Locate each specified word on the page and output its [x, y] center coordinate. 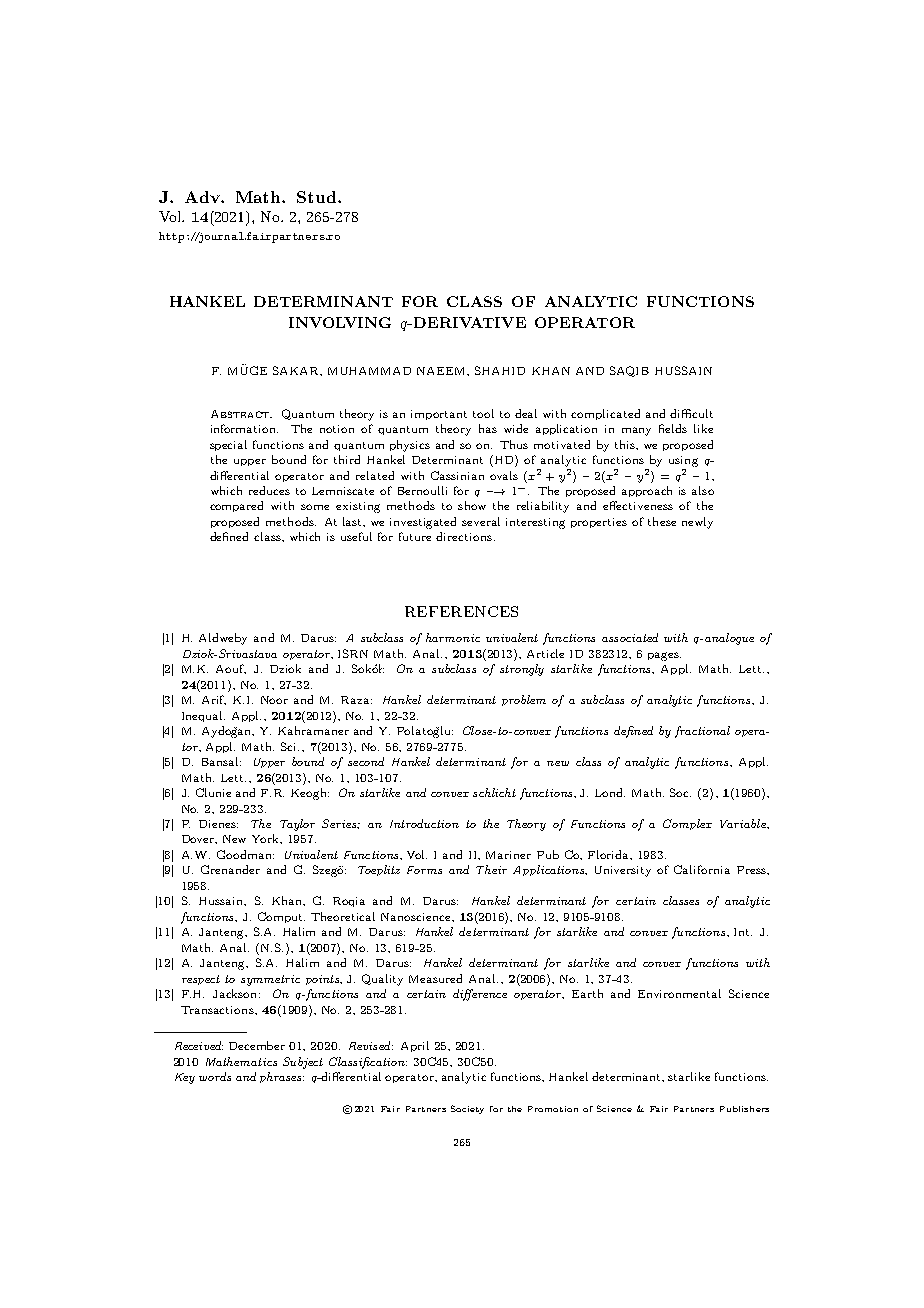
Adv [203, 197]
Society [467, 1109]
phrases [282, 1077]
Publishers [744, 1109]
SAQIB [629, 371]
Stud [318, 197]
